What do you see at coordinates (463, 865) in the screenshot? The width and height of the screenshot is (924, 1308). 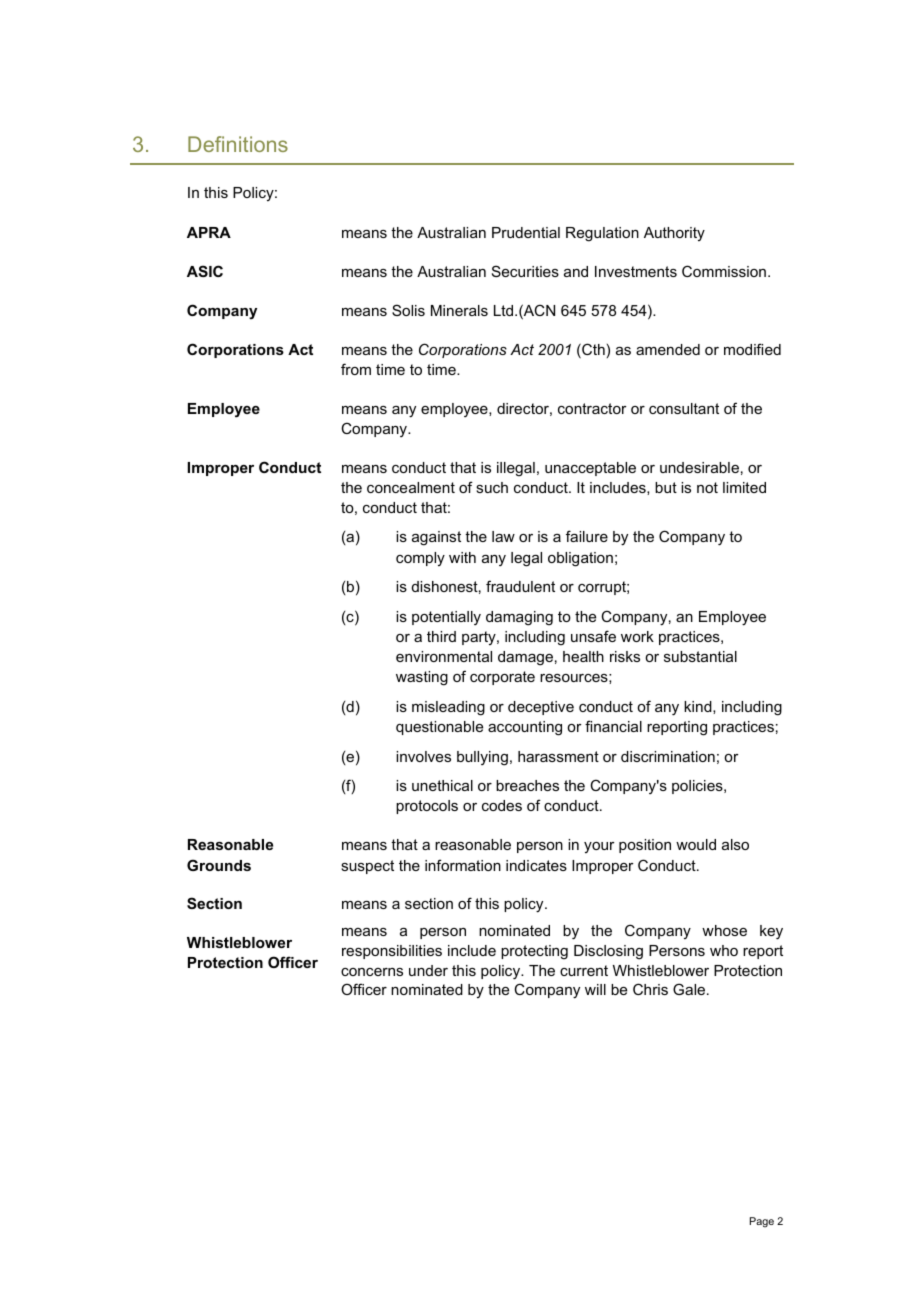 I see `information` at bounding box center [463, 865].
